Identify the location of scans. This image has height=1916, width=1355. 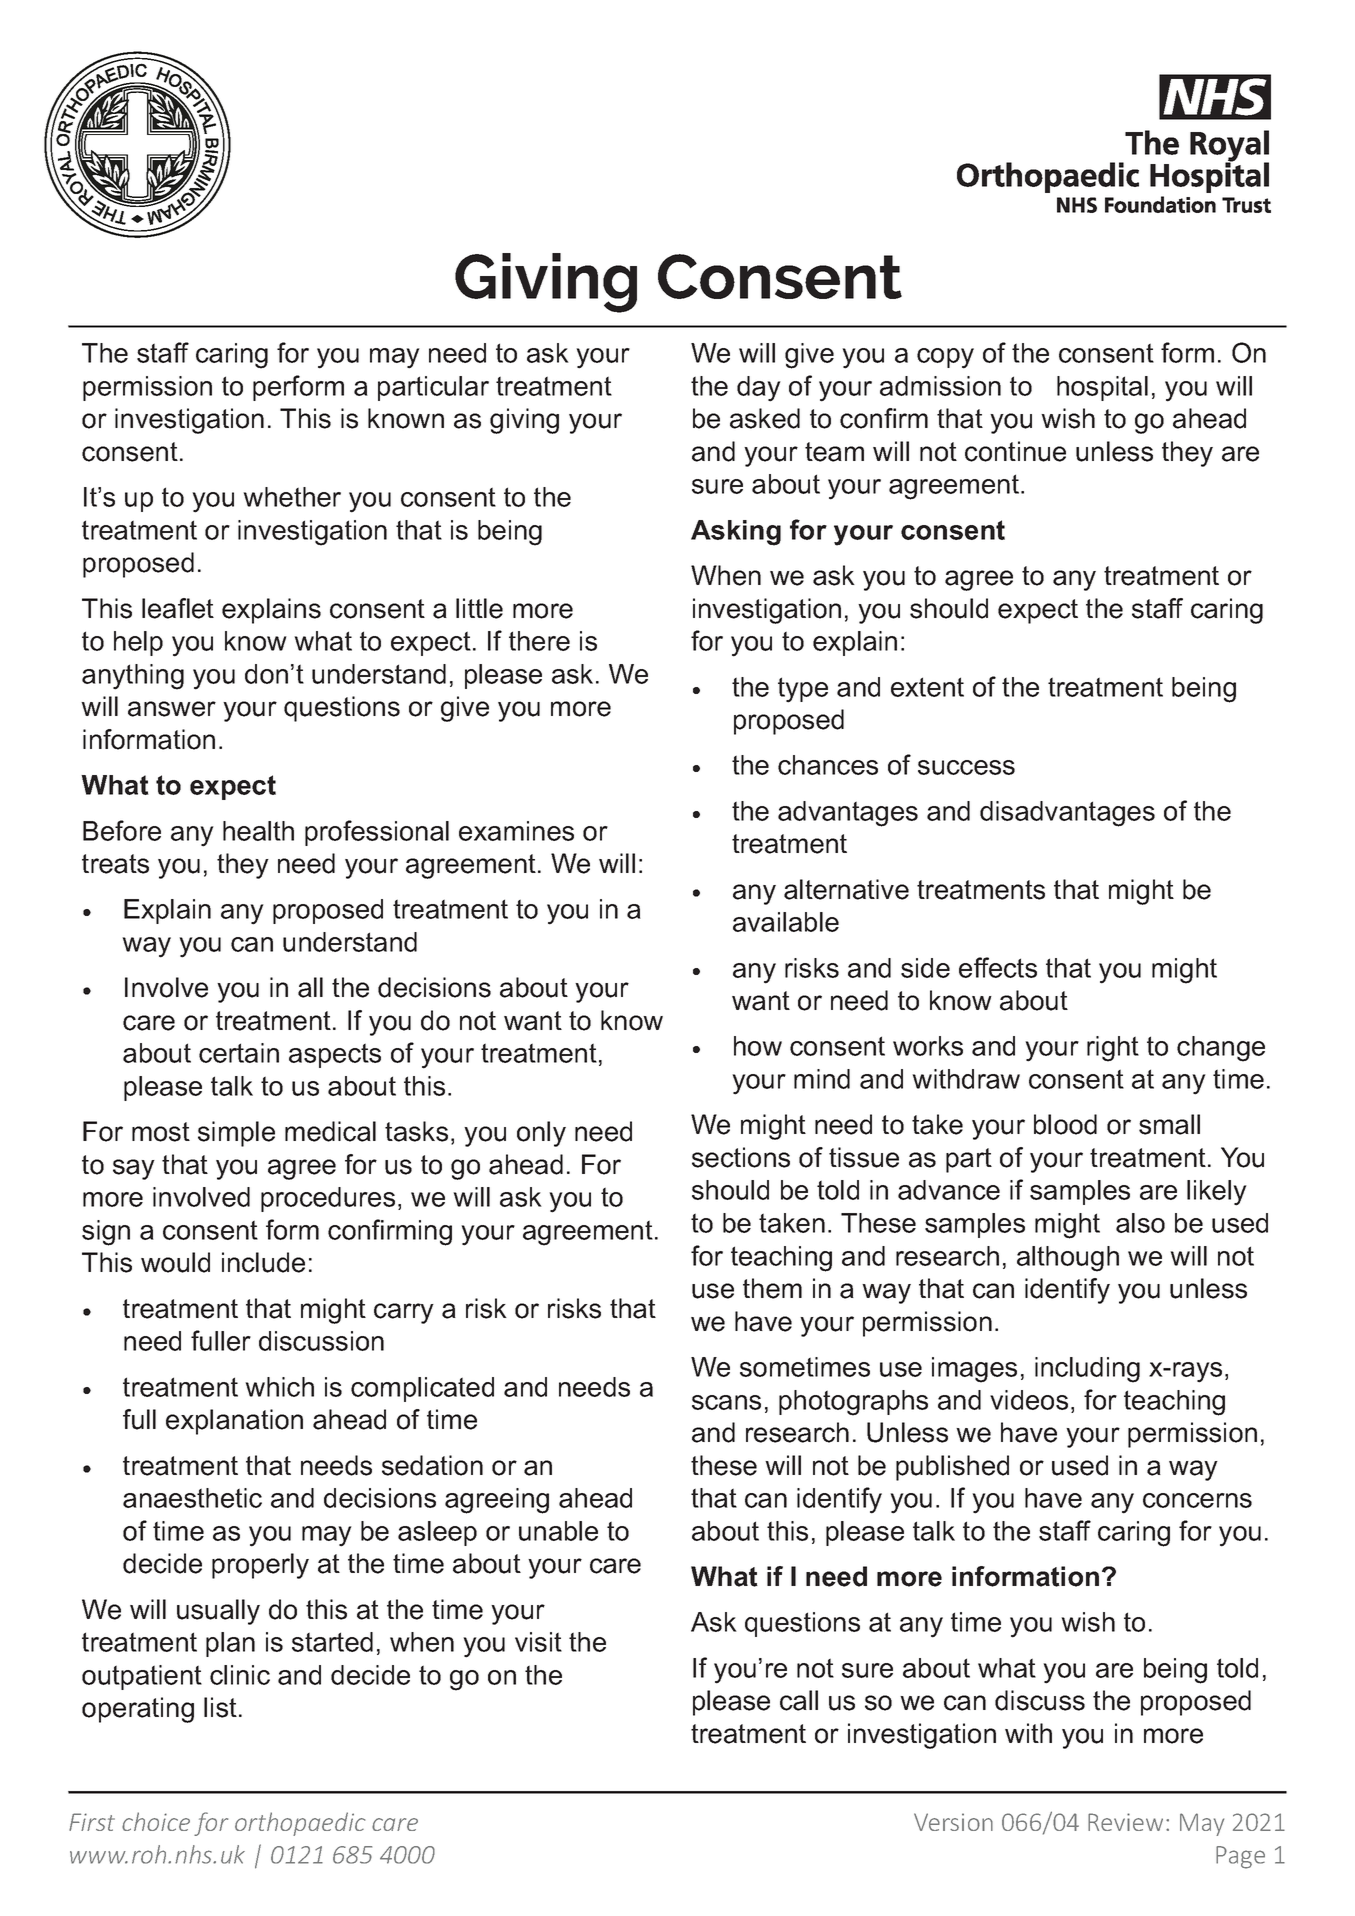
(726, 1402).
